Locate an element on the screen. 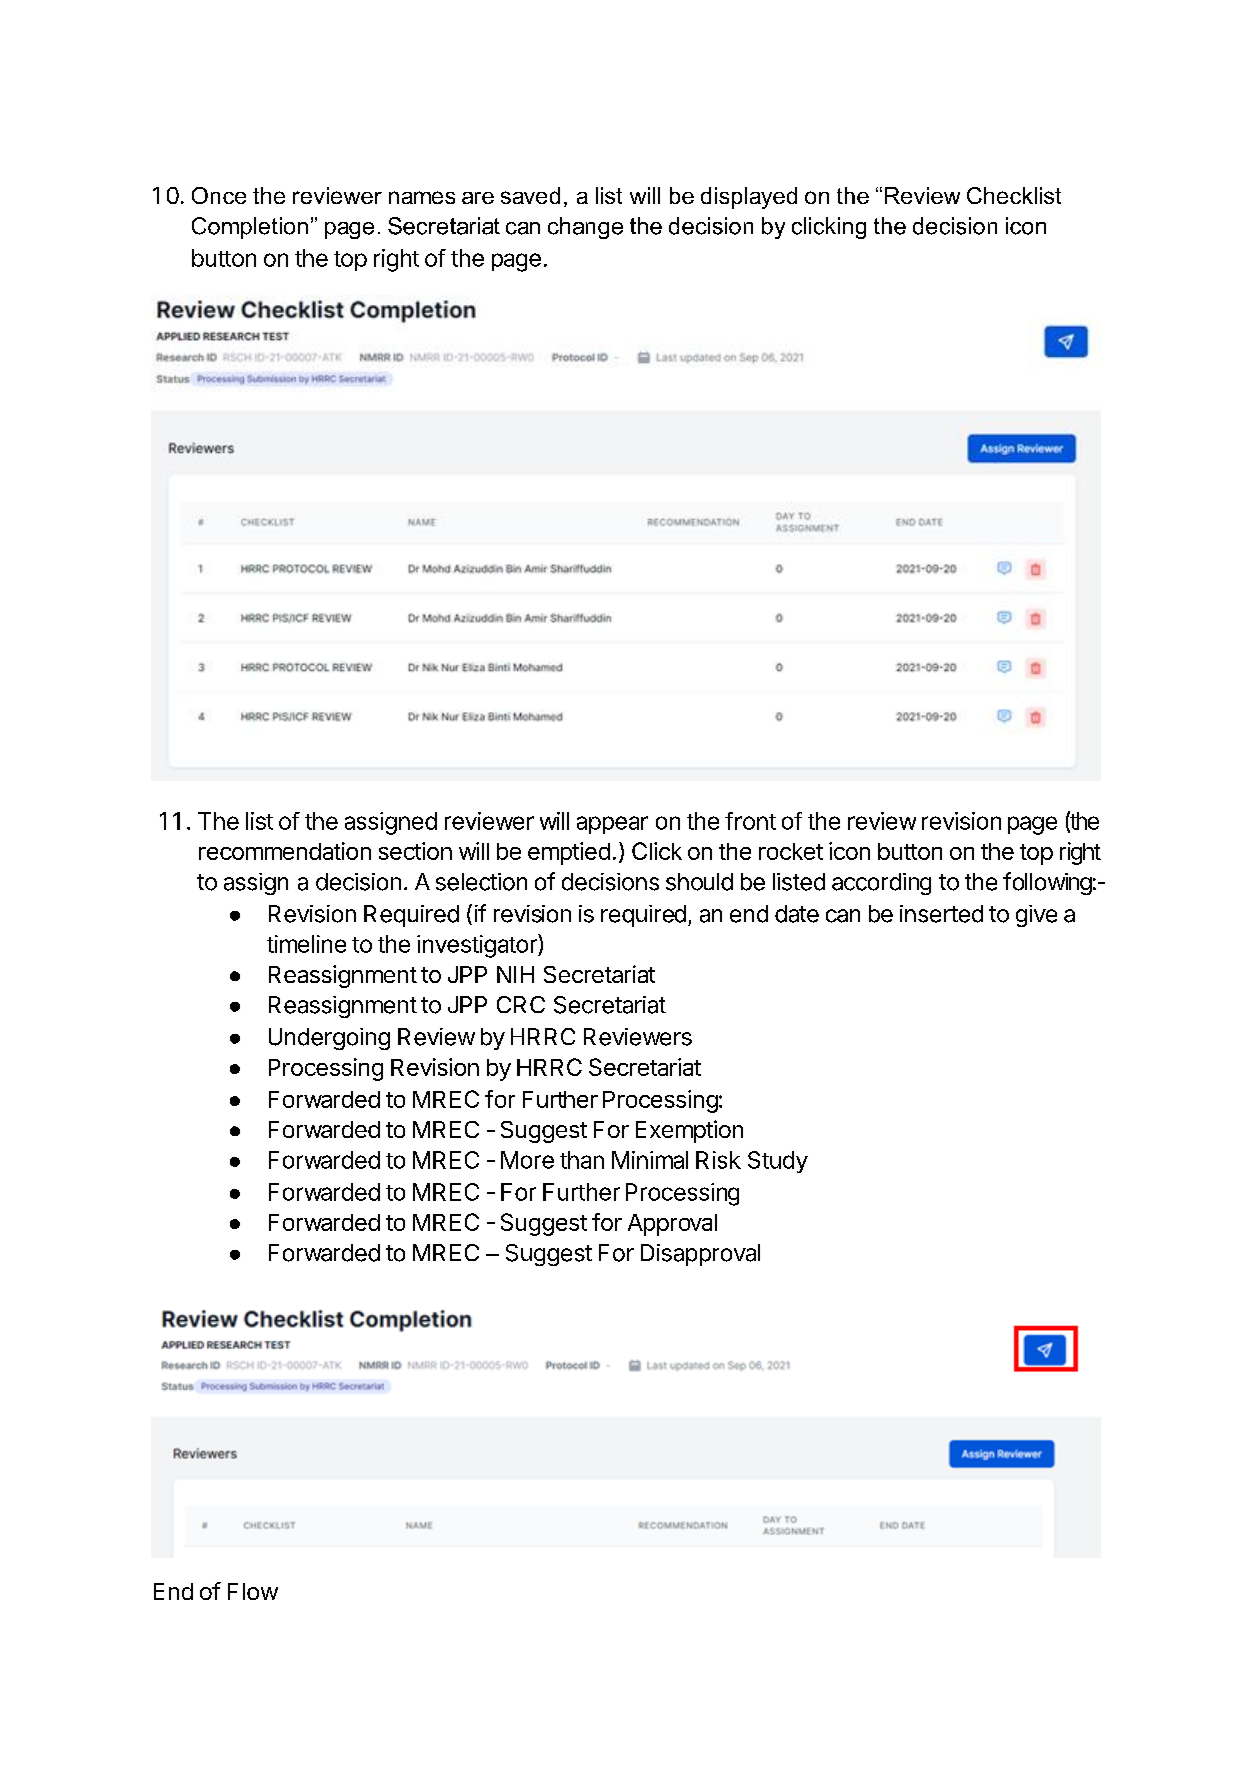  change is located at coordinates (585, 228).
